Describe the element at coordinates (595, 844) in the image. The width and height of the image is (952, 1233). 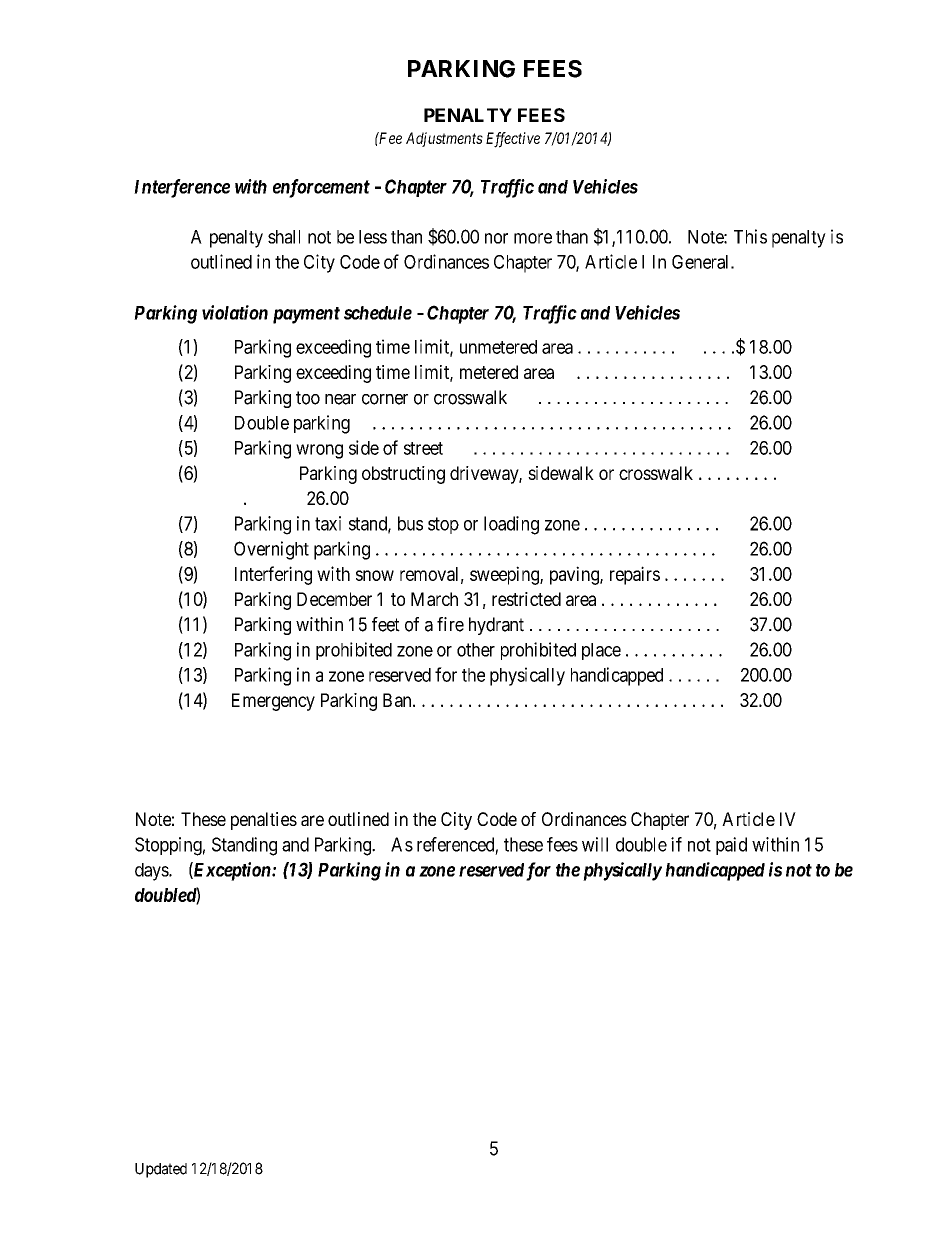
I see `will` at that location.
